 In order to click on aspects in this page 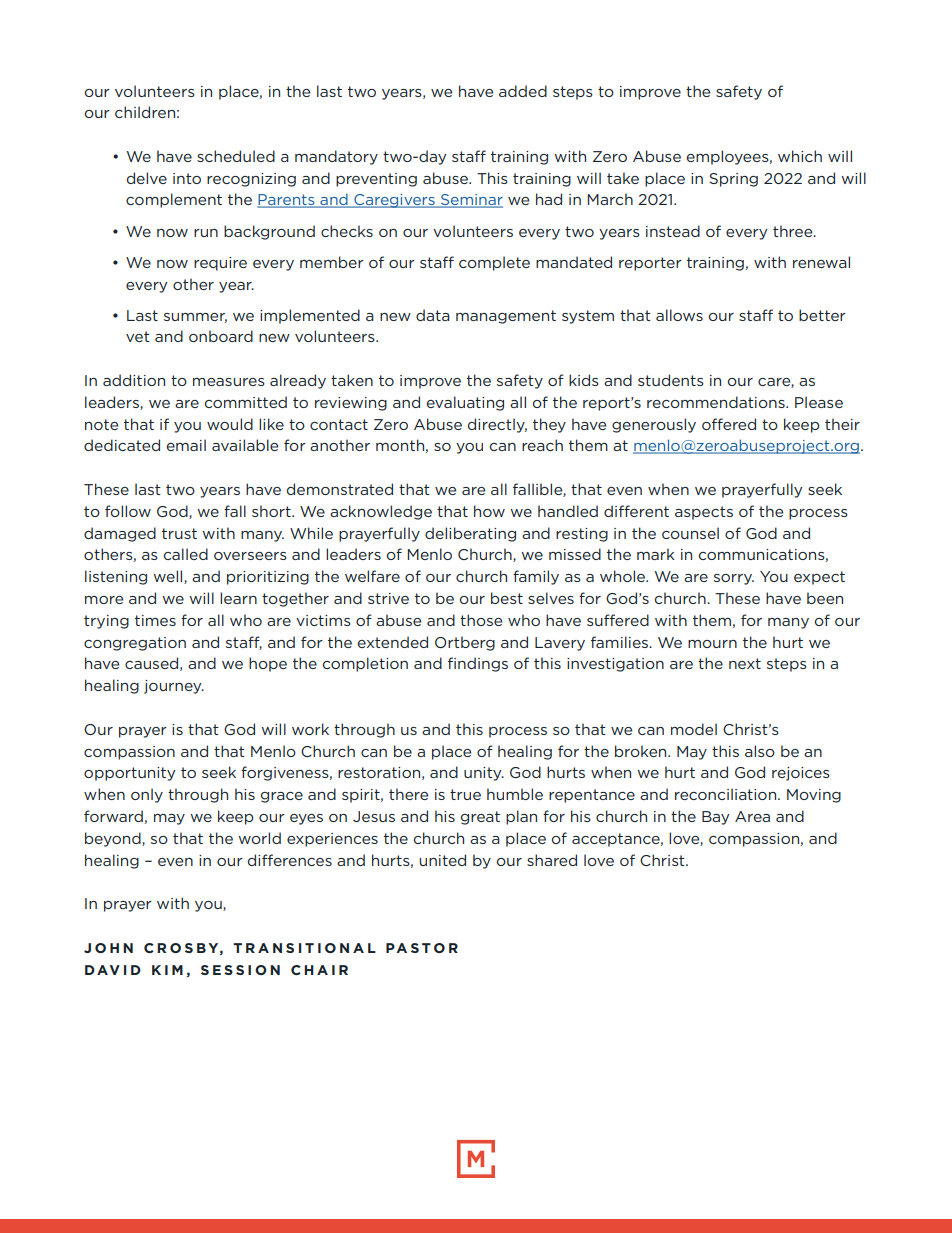, I will do `click(704, 513)`.
